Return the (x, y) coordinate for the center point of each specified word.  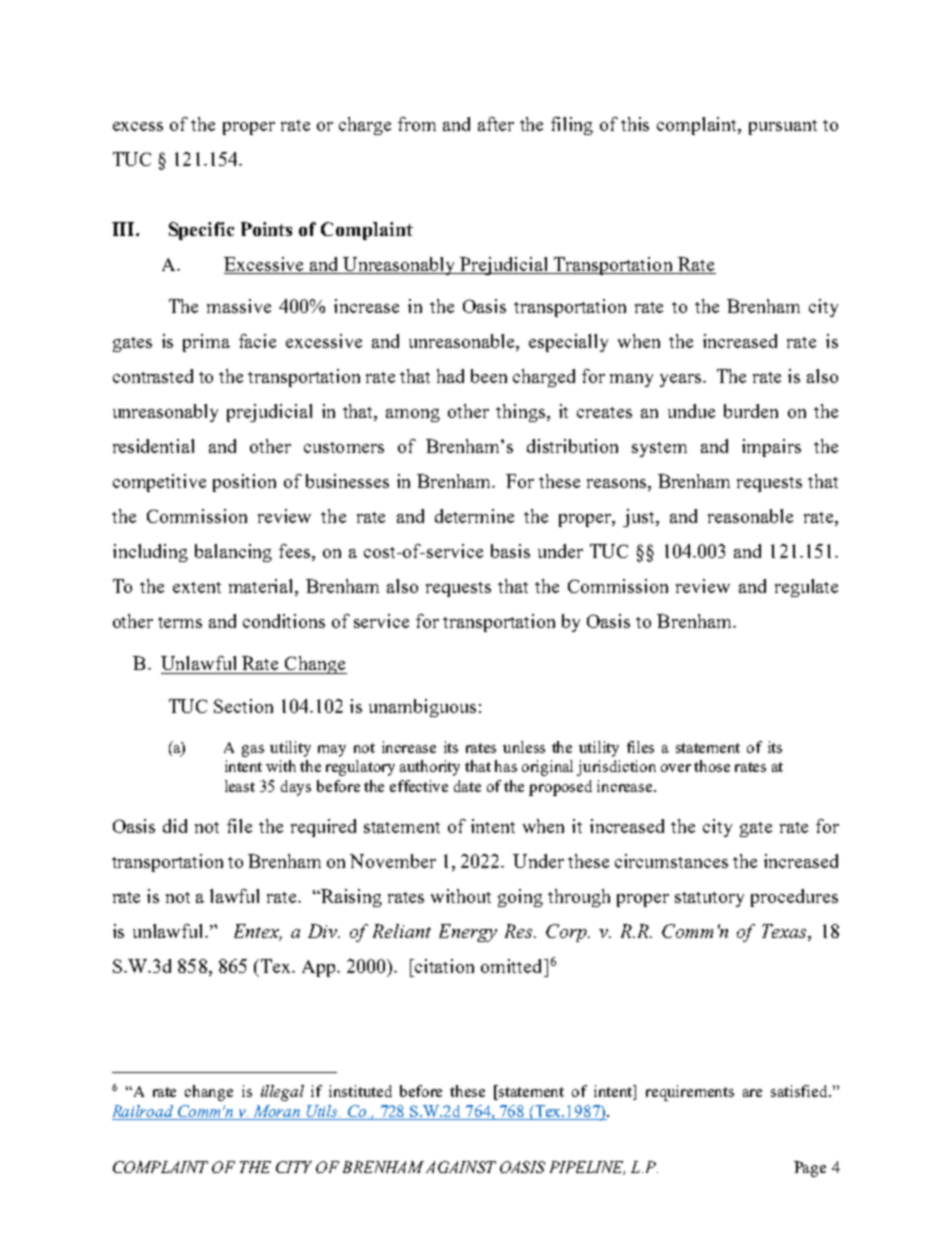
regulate (806, 588)
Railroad (144, 1112)
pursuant (783, 127)
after (496, 124)
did (175, 826)
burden (751, 411)
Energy (468, 933)
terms (180, 622)
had (450, 376)
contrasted (153, 376)
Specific (201, 231)
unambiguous (422, 708)
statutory (709, 899)
